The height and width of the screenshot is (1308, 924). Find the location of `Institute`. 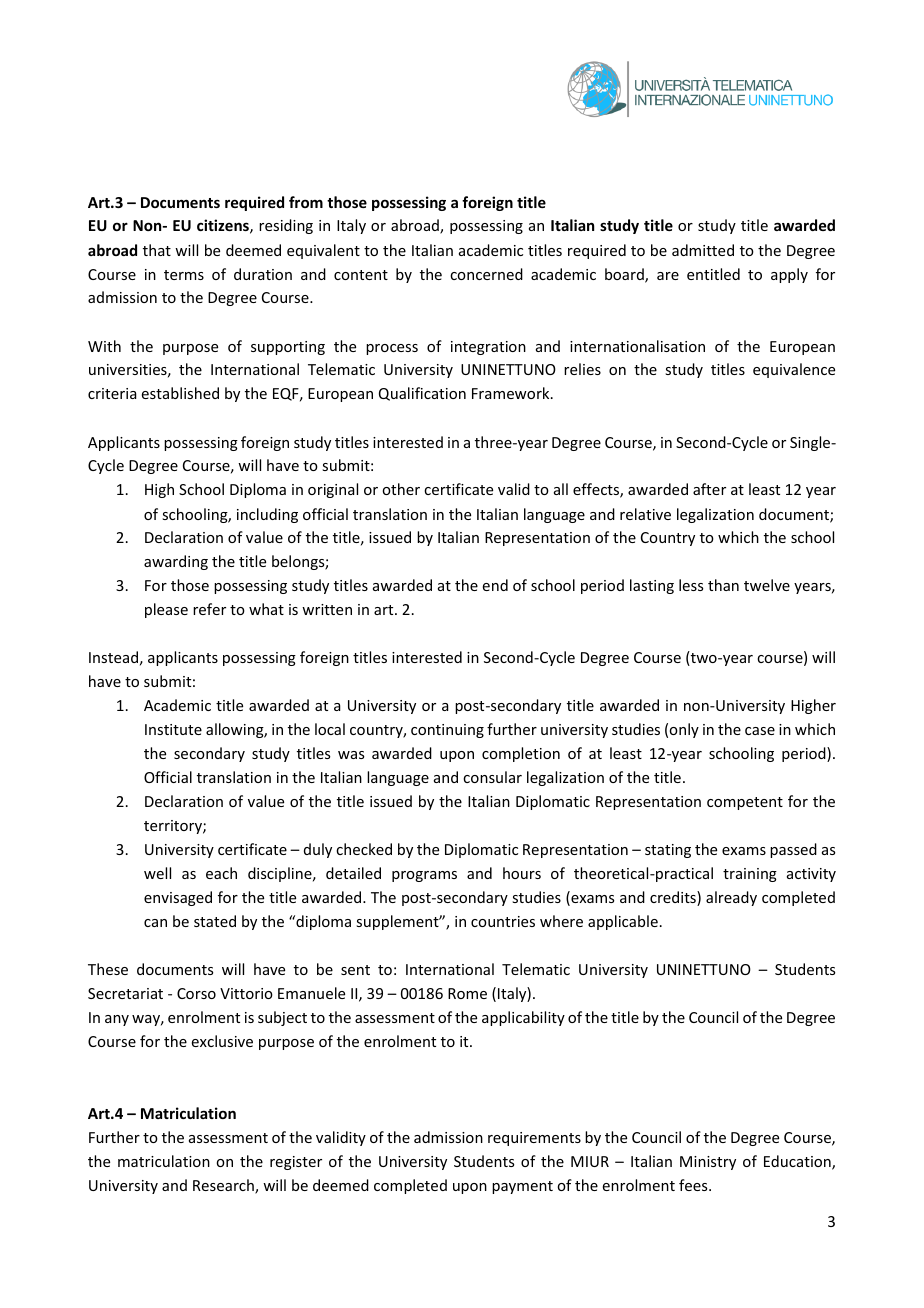

Institute is located at coordinates (173, 729).
